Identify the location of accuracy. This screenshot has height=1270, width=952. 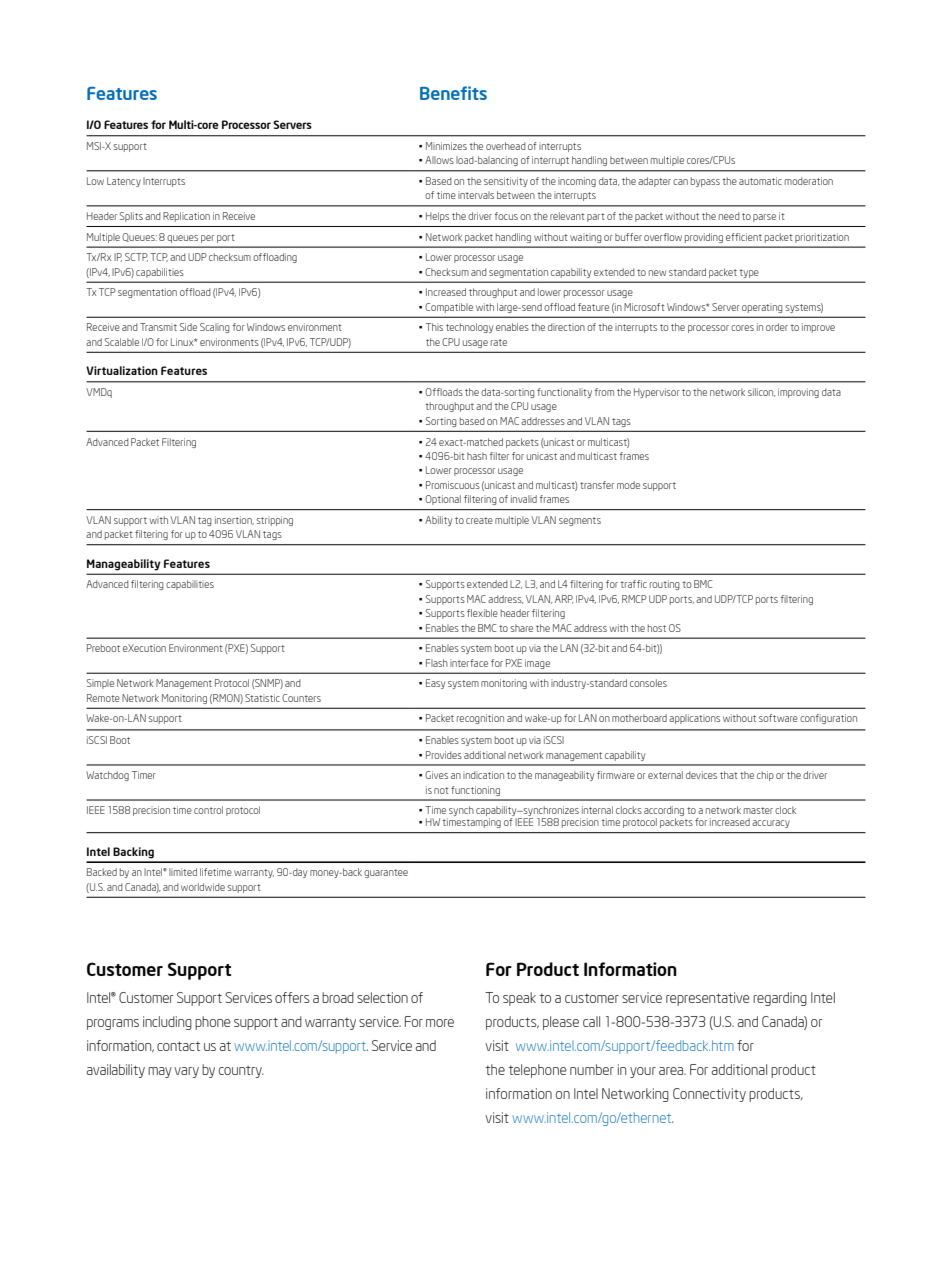
(771, 824).
